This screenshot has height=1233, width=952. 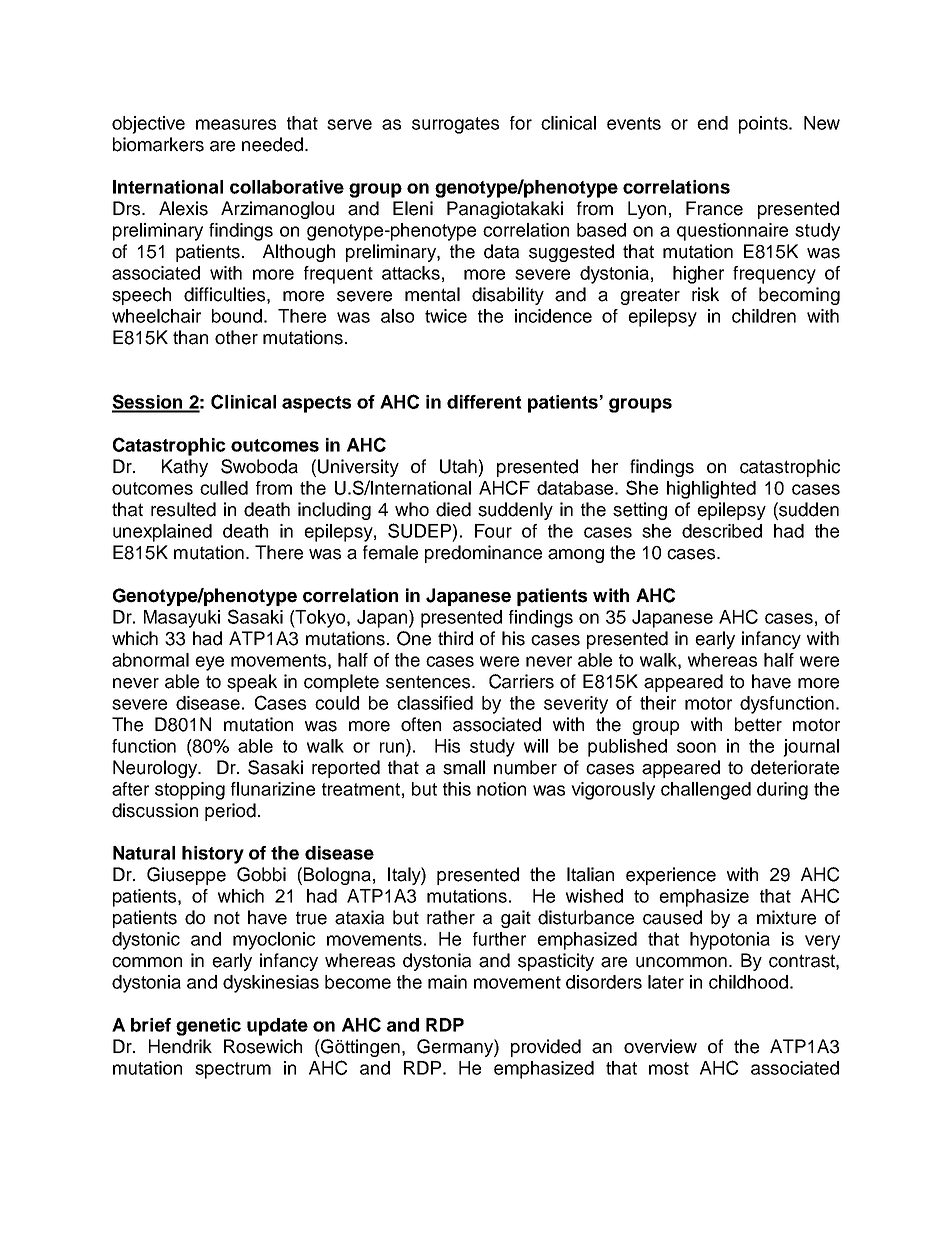 I want to click on genetic, so click(x=208, y=1027).
